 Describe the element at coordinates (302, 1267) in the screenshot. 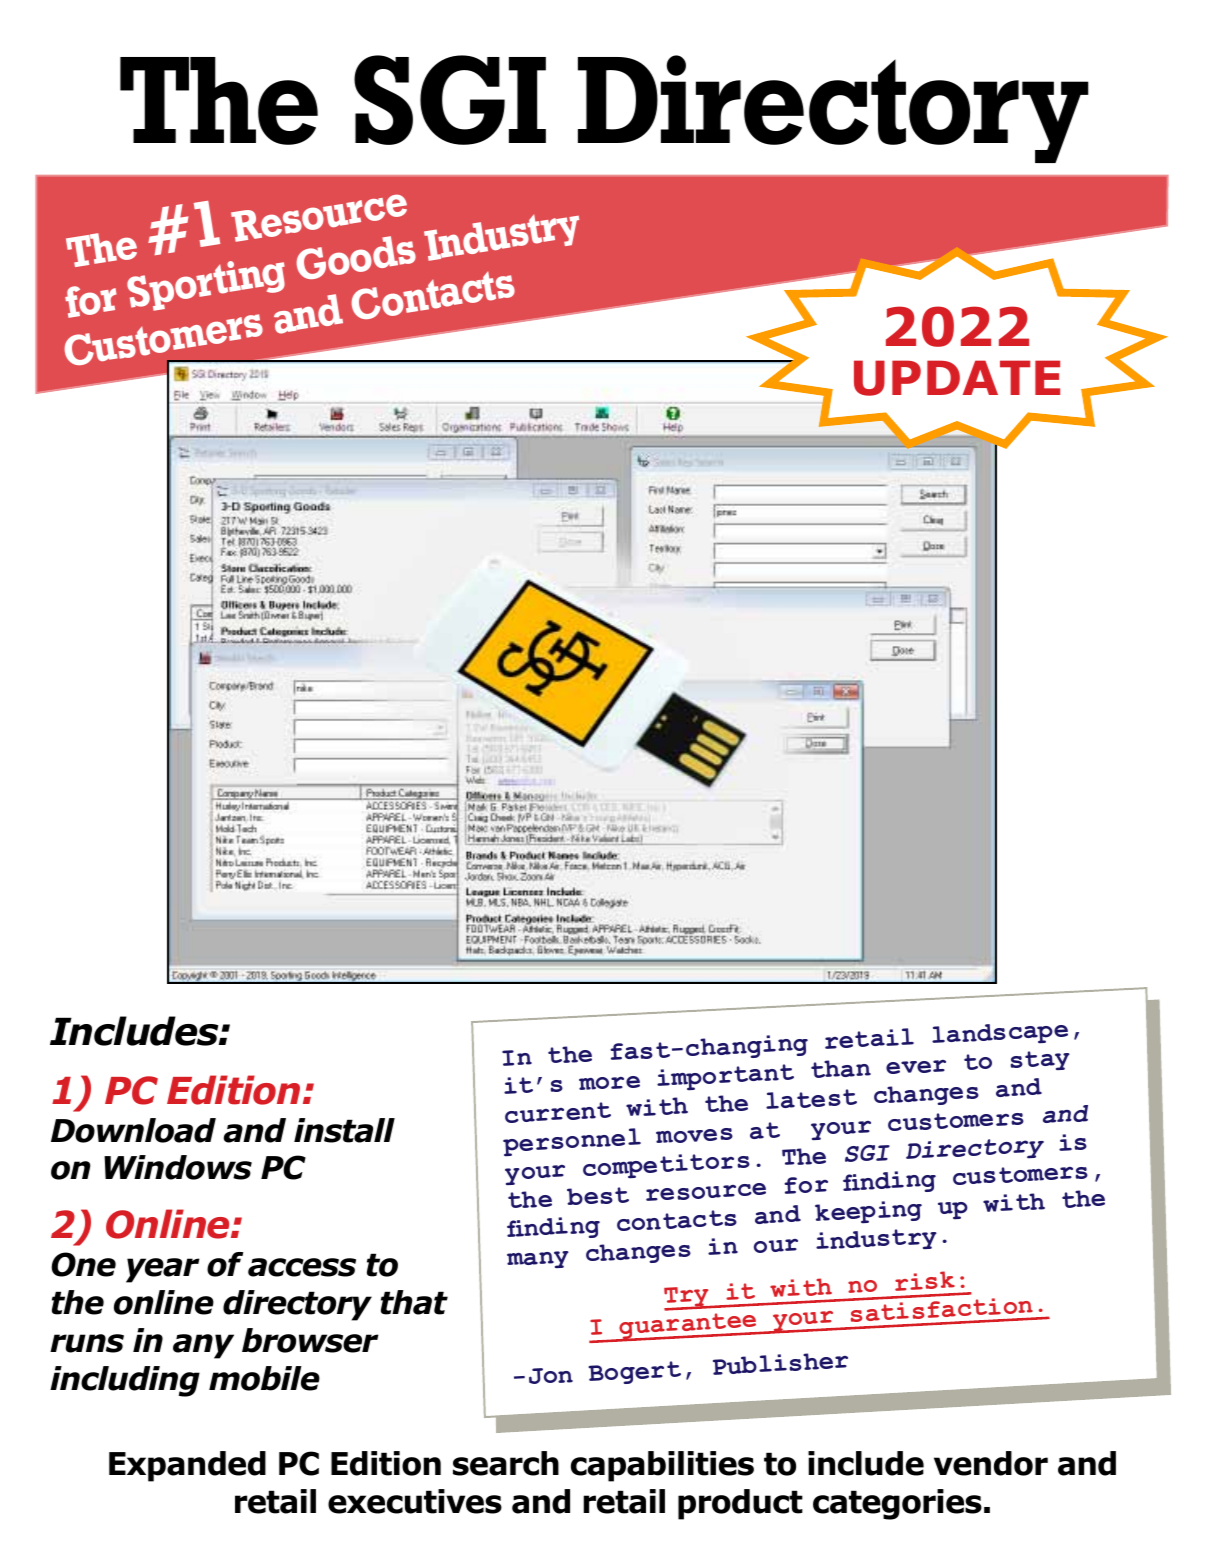

I see `access` at that location.
